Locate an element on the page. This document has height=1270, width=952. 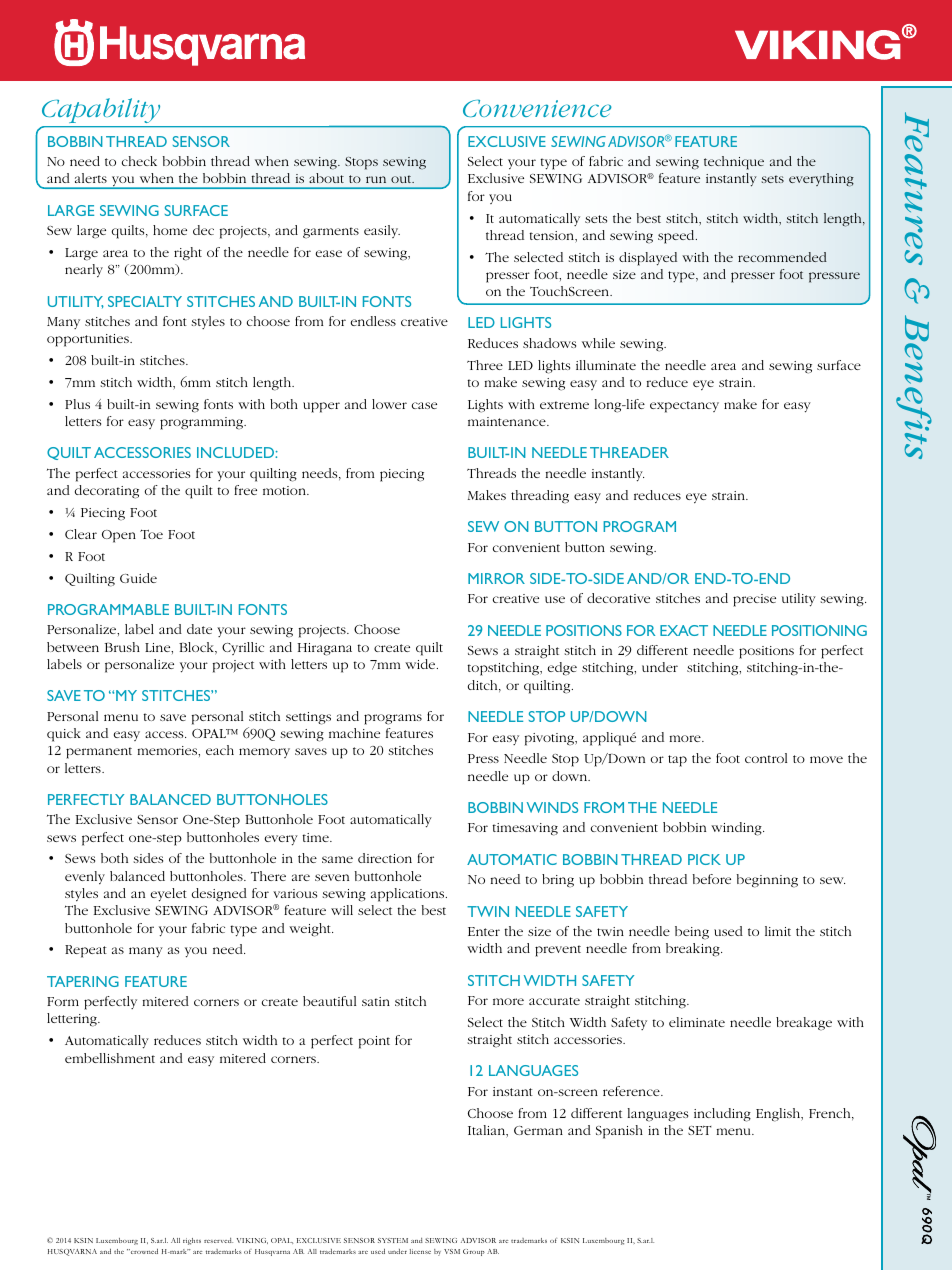
run is located at coordinates (376, 179).
